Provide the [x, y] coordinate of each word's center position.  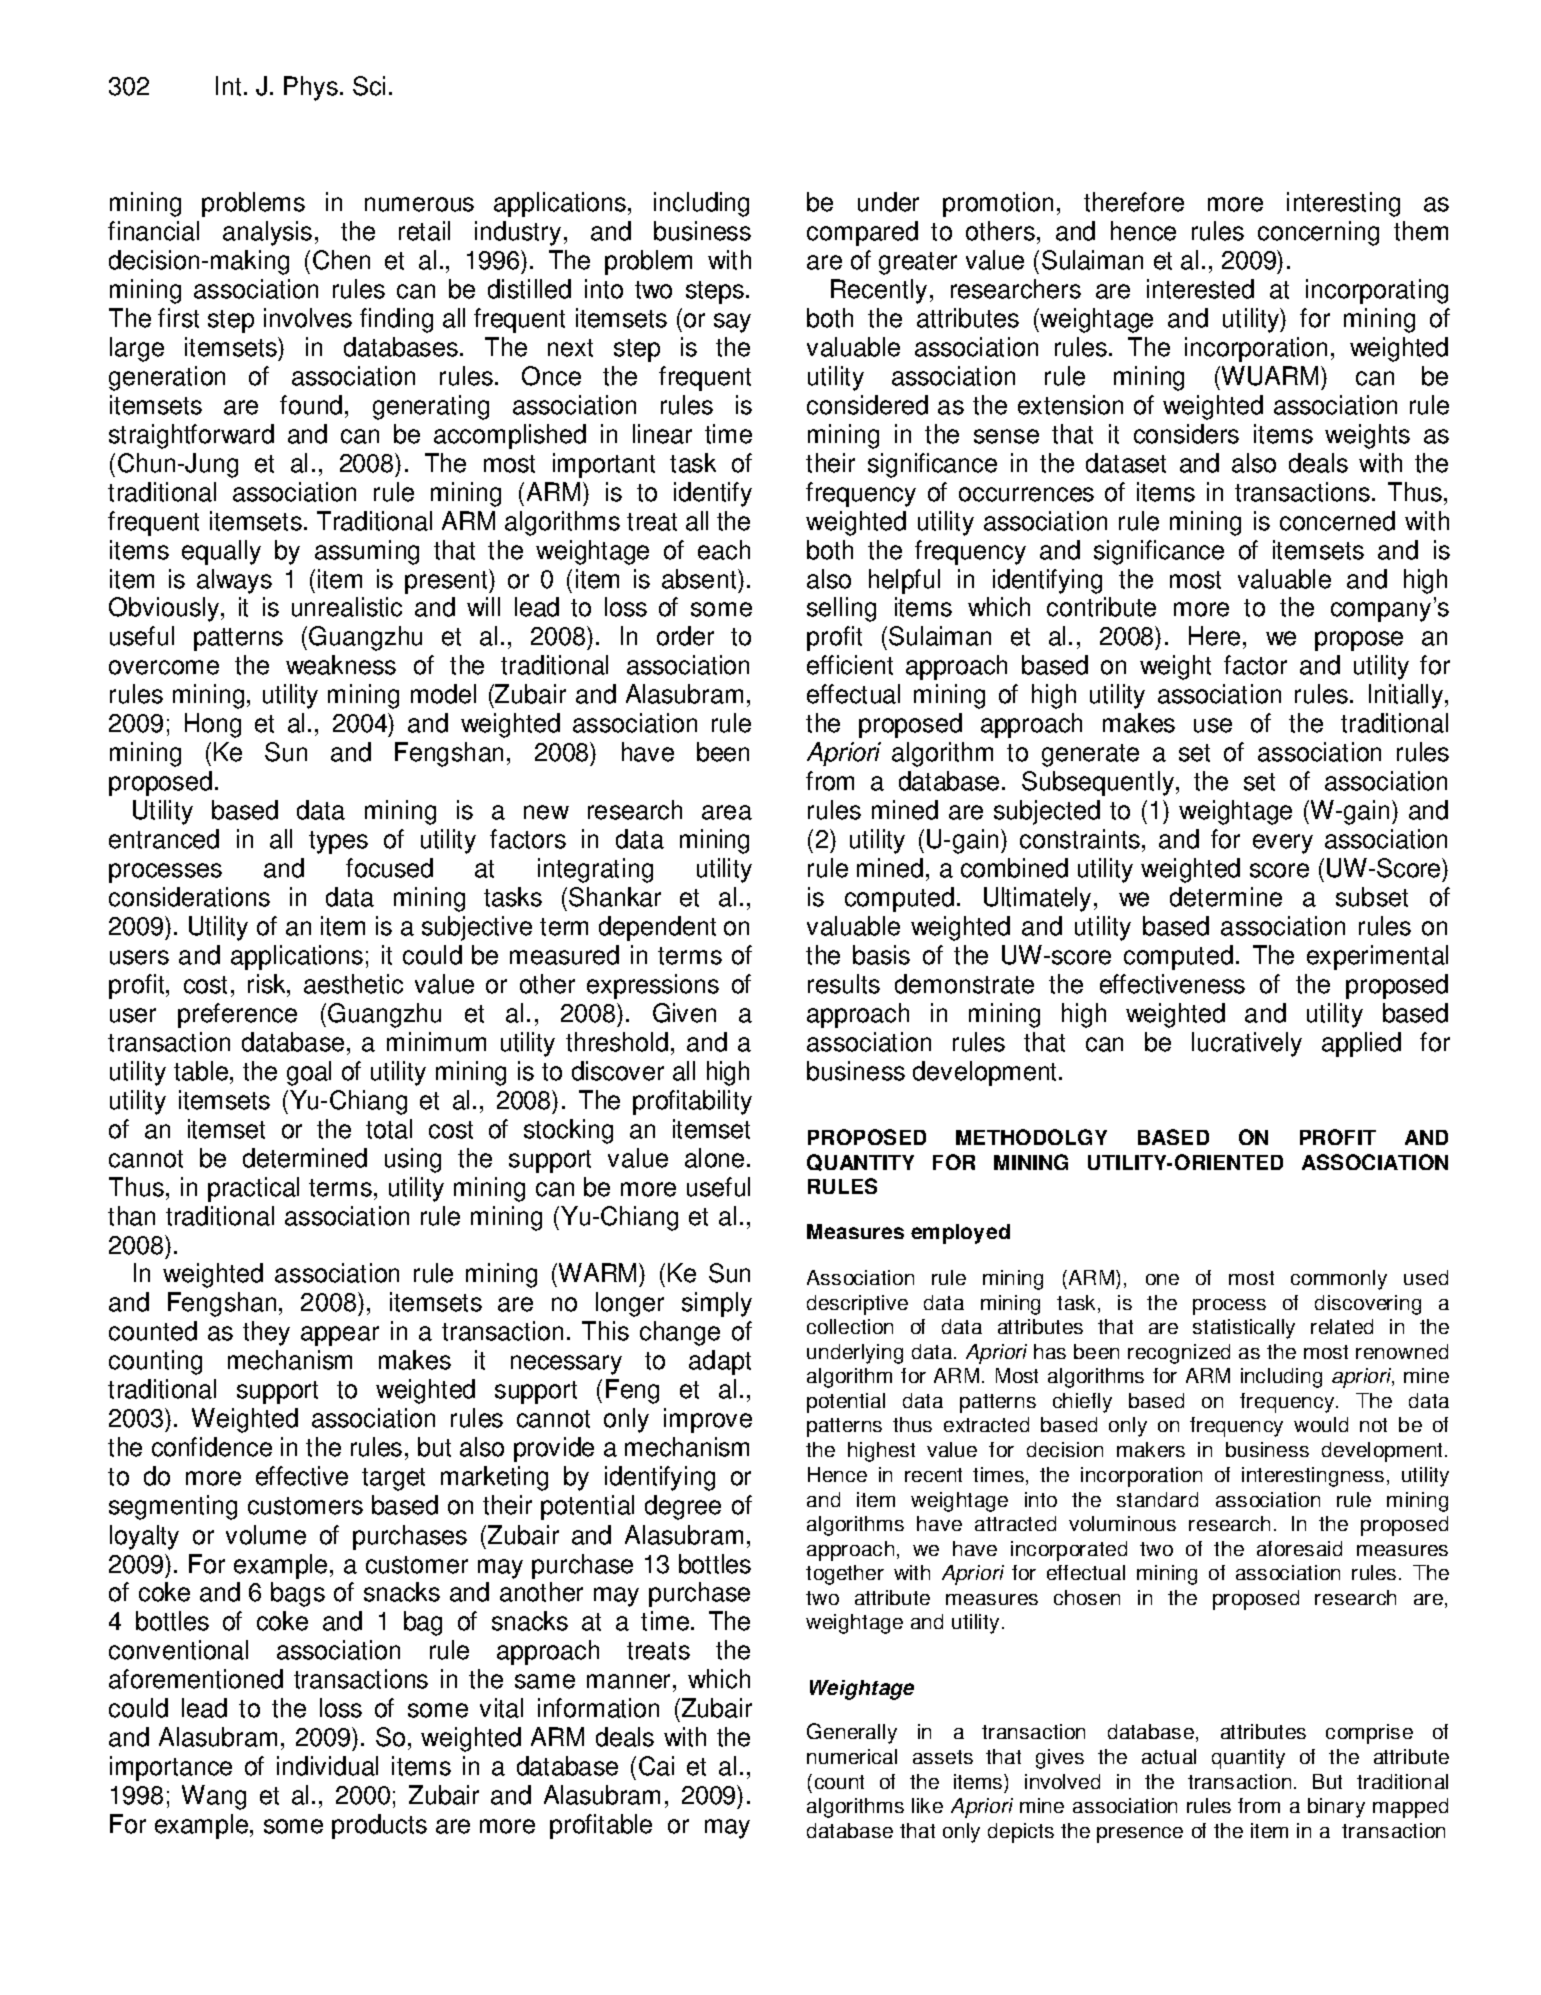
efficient [850, 665]
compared [862, 233]
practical [253, 1189]
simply [717, 1304]
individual [327, 1766]
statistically [1244, 1329]
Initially [1407, 696]
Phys [311, 88]
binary [1336, 1808]
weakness [341, 665]
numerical [852, 1756]
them [1421, 231]
